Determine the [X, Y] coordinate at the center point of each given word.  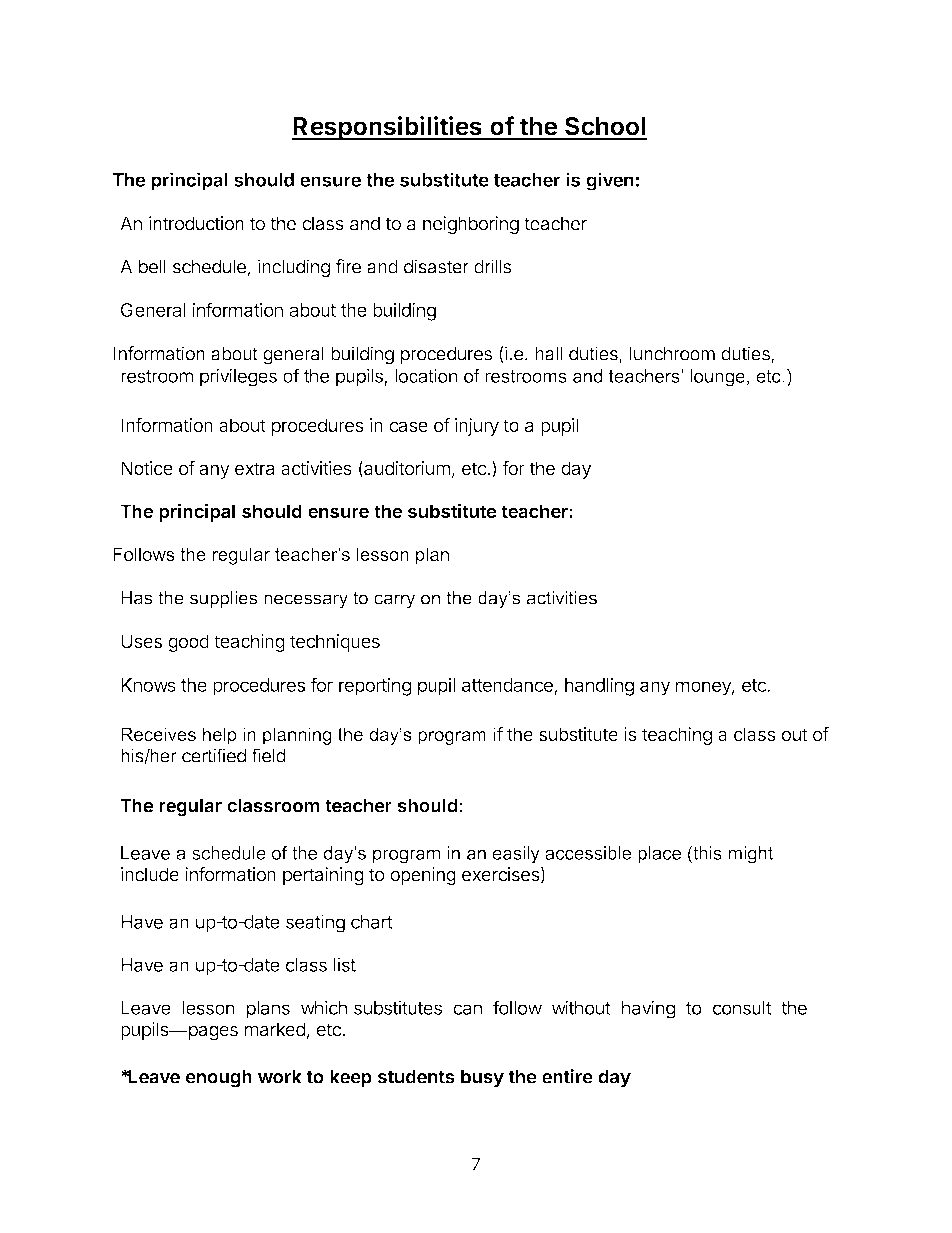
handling [599, 686]
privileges [238, 377]
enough [219, 1079]
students [416, 1077]
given [610, 181]
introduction [196, 223]
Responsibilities [388, 128]
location [426, 376]
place [659, 855]
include [150, 874]
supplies [223, 599]
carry [394, 601]
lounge [717, 378]
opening [423, 876]
